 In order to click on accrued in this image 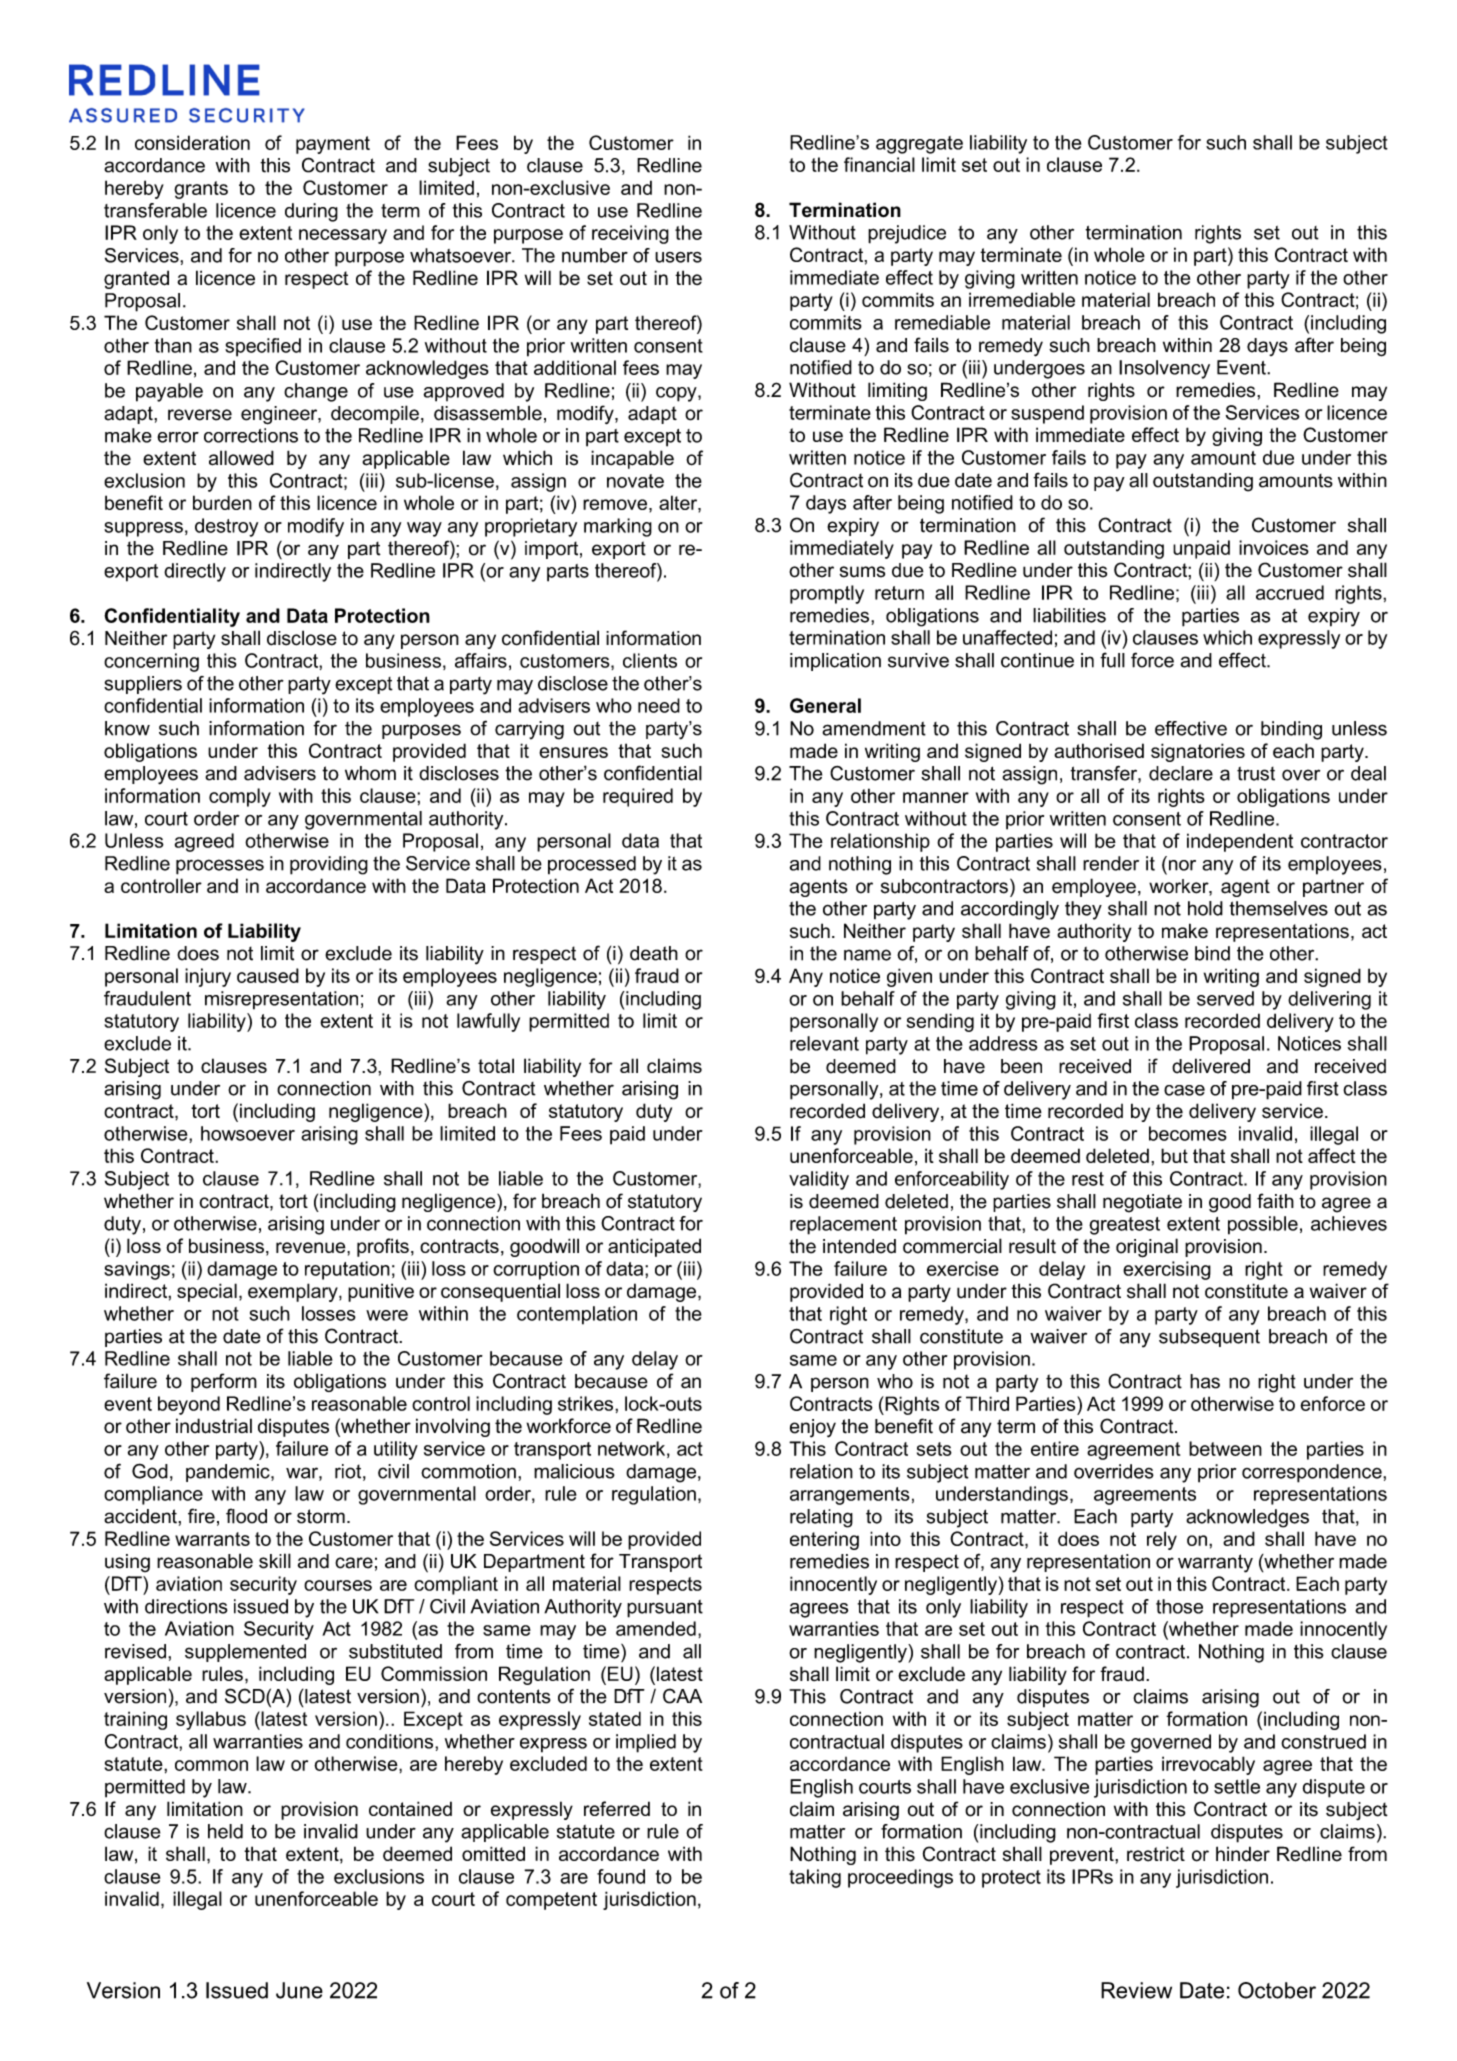, I will do `click(1290, 592)`.
